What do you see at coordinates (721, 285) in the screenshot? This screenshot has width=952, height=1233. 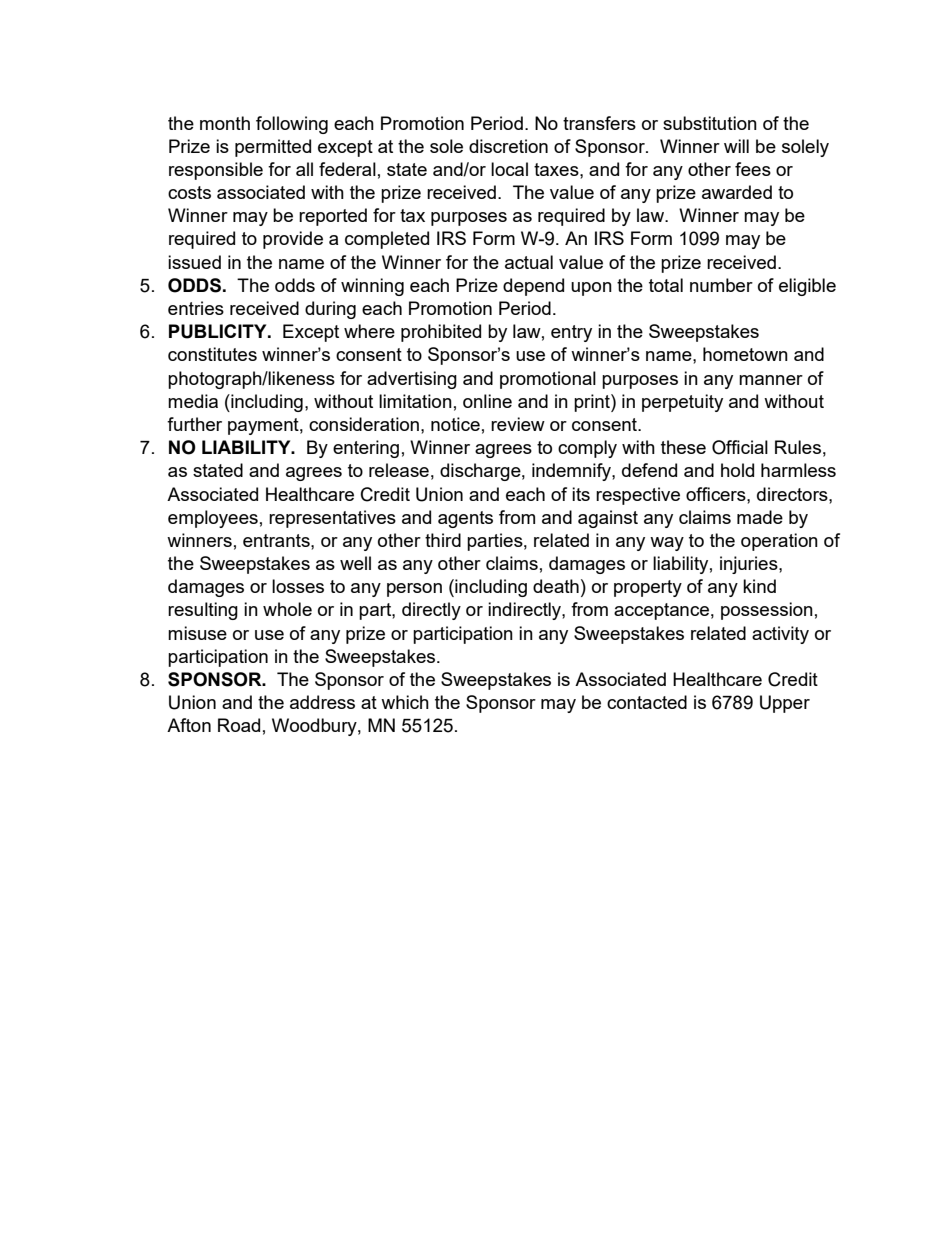 I see `number` at bounding box center [721, 285].
